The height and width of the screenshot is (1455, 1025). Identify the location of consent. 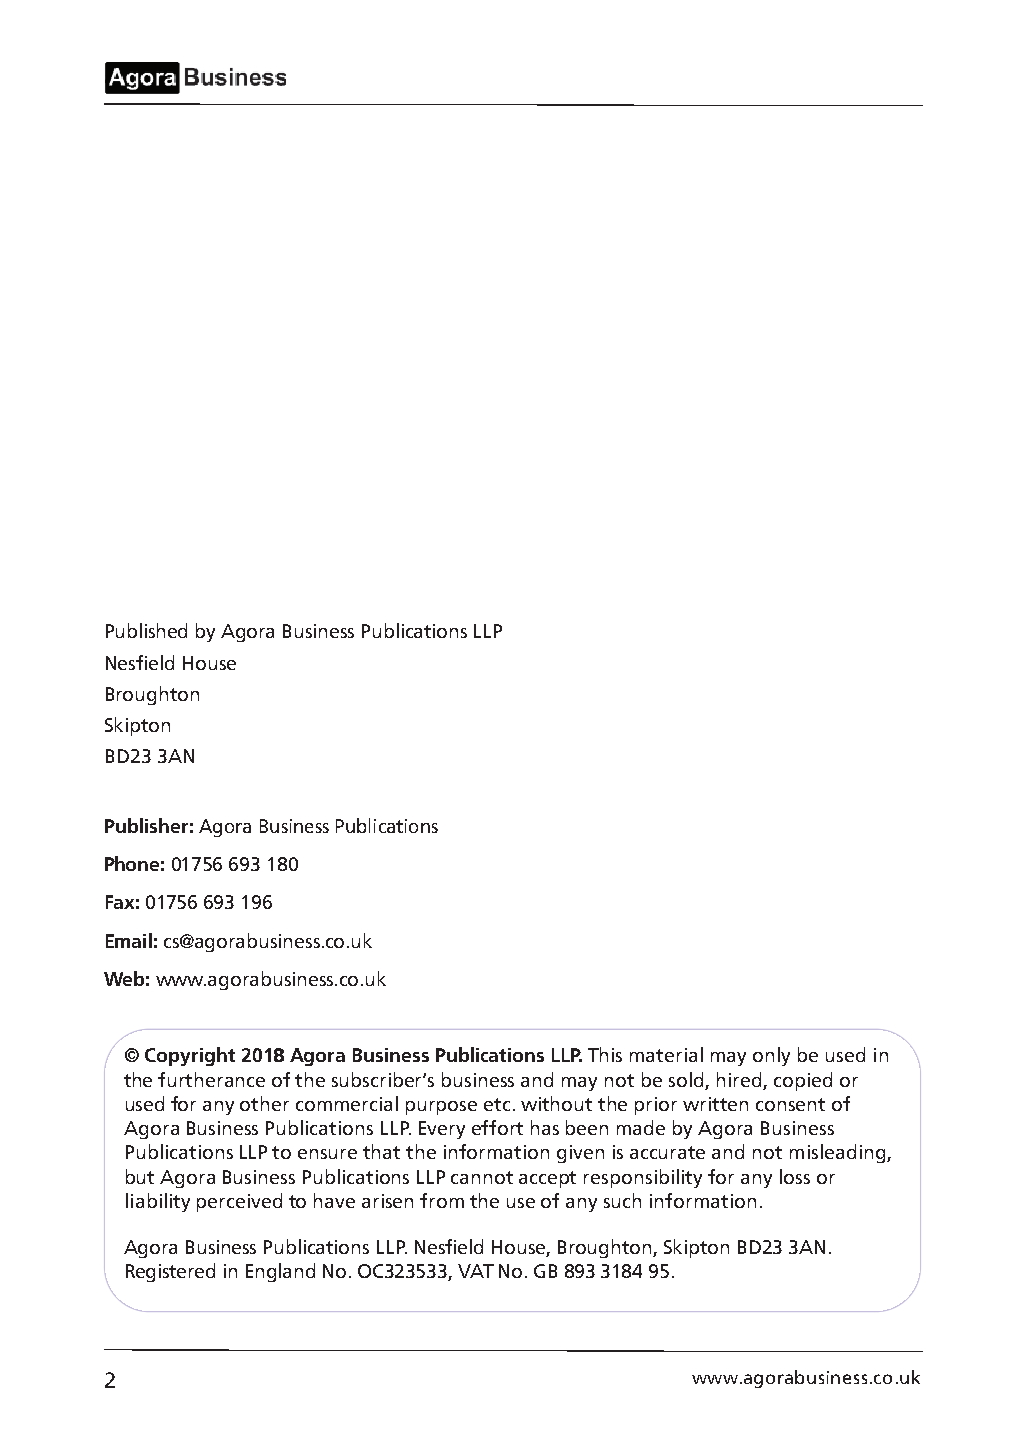
(790, 1104).
